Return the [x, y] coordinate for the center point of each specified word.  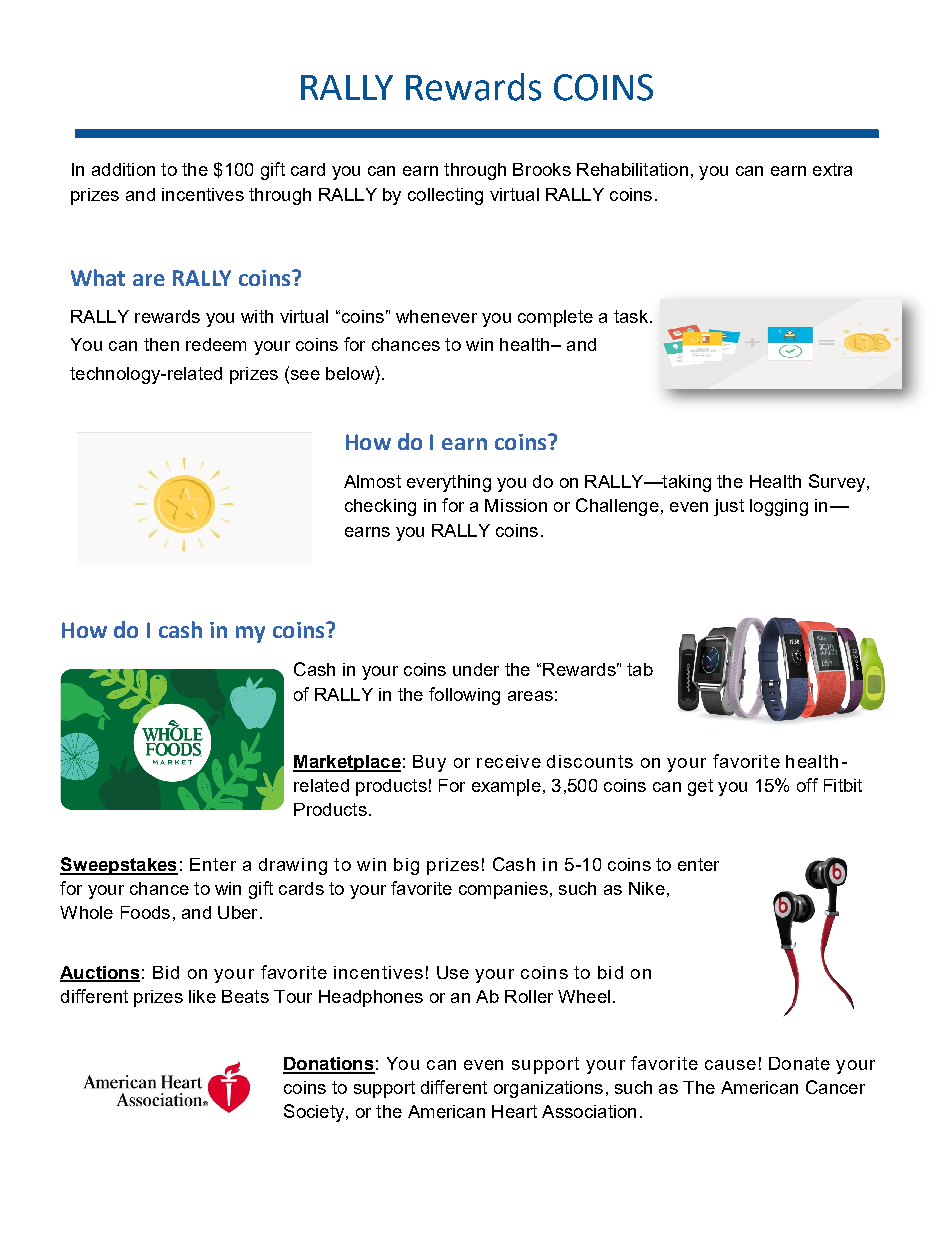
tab [640, 669]
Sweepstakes [119, 866]
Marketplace [347, 763]
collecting [445, 196]
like [202, 996]
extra [832, 169]
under [476, 669]
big [406, 866]
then [161, 344]
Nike [647, 888]
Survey [838, 483]
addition [123, 169]
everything [449, 483]
